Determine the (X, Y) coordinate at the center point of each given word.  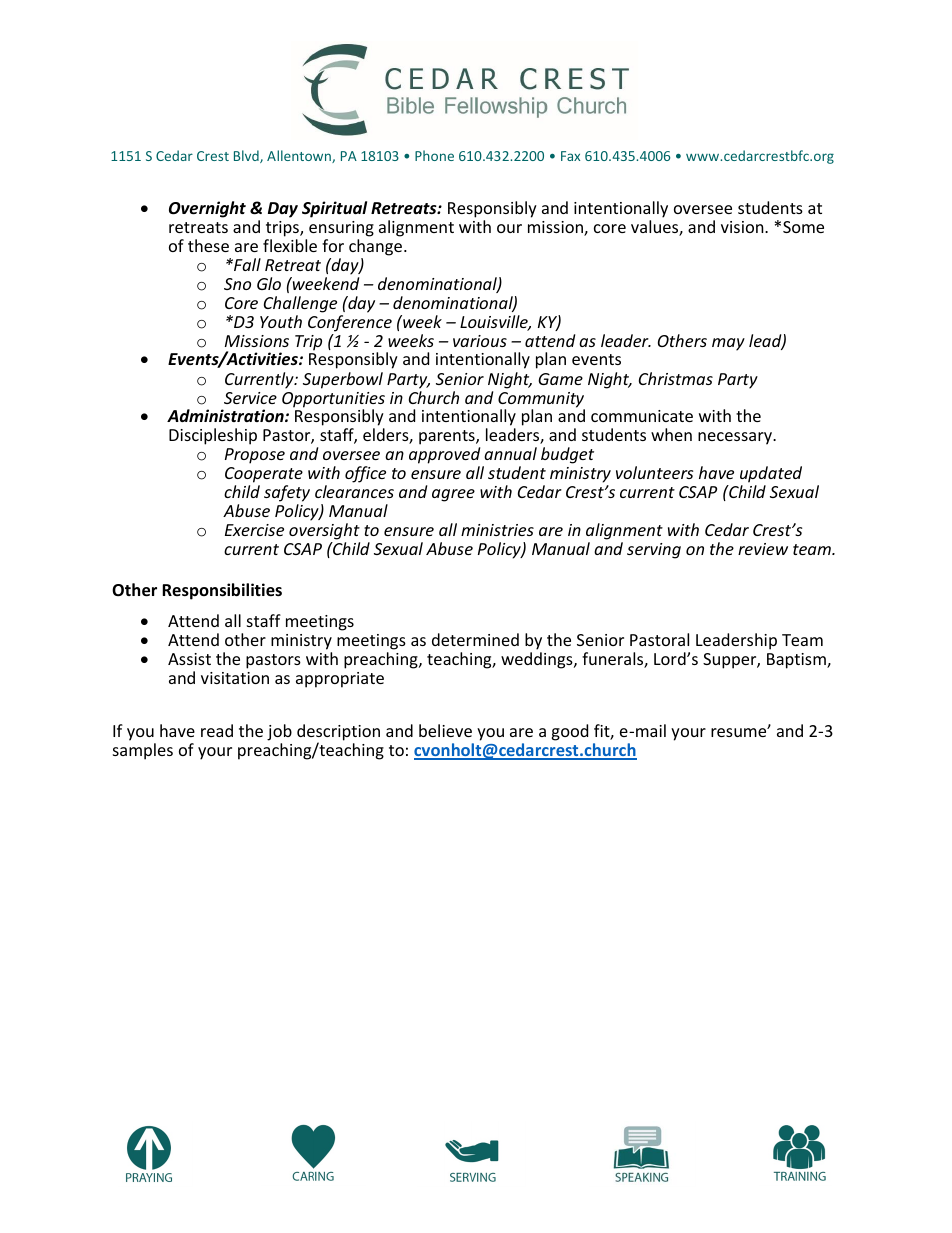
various (480, 341)
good (569, 732)
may (728, 344)
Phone (434, 155)
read (217, 730)
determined (475, 639)
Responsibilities (222, 591)
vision (743, 227)
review (763, 549)
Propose (255, 456)
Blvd (247, 156)
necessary (736, 438)
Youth (281, 321)
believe (445, 730)
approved (444, 455)
